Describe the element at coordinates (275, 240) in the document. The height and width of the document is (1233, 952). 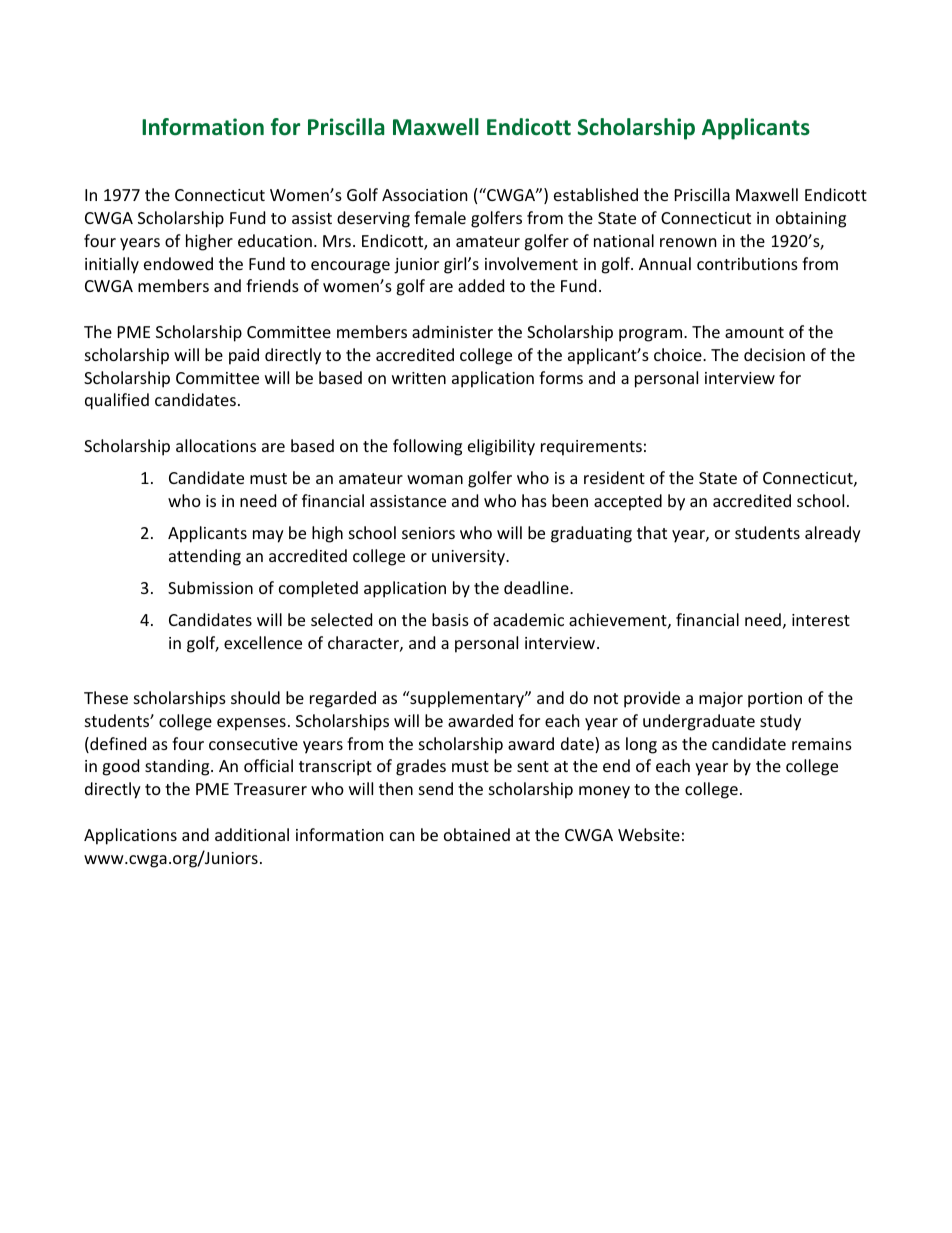
I see `education` at that location.
